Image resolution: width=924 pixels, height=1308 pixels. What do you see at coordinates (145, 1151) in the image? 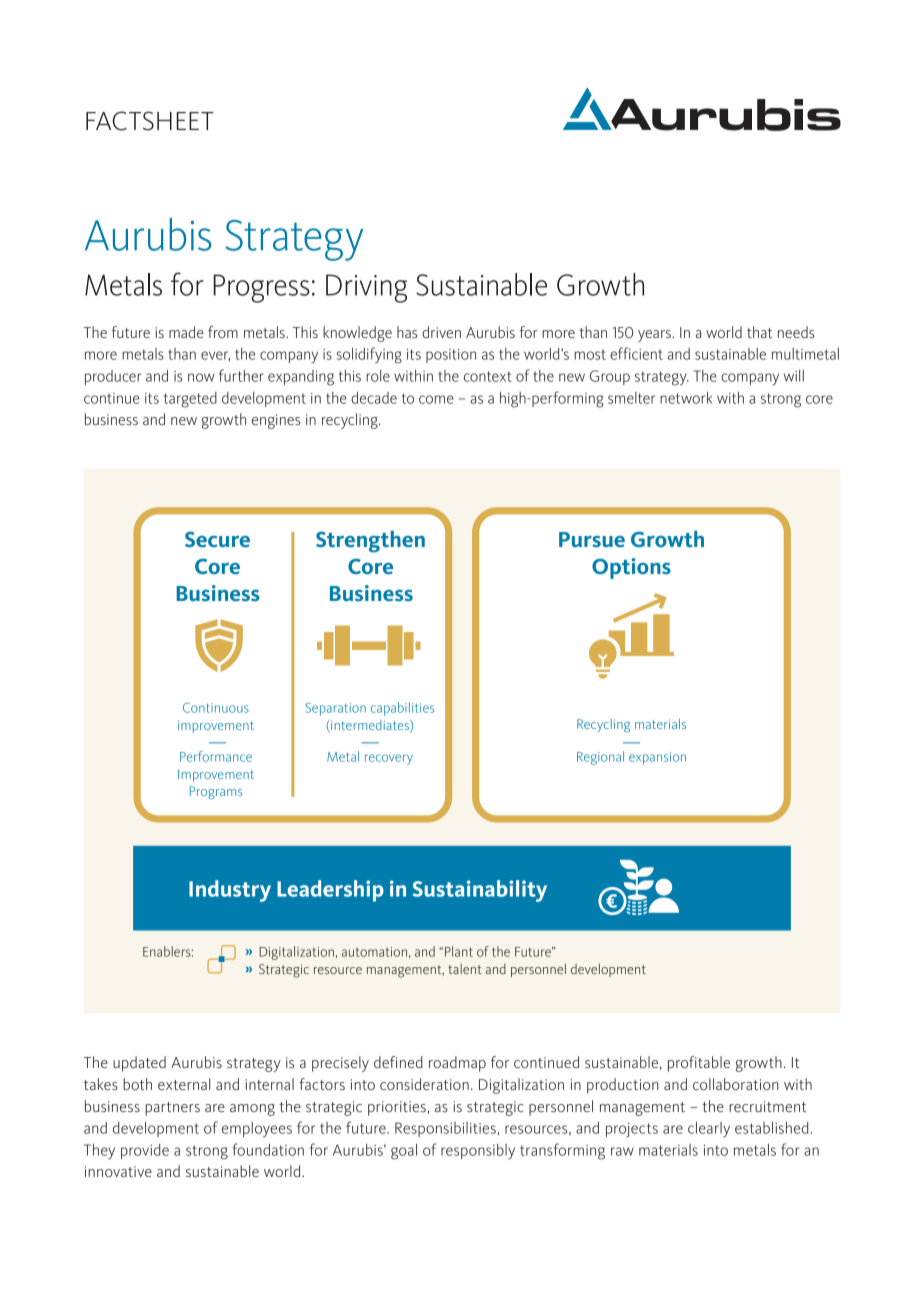
I see `provide` at bounding box center [145, 1151].
